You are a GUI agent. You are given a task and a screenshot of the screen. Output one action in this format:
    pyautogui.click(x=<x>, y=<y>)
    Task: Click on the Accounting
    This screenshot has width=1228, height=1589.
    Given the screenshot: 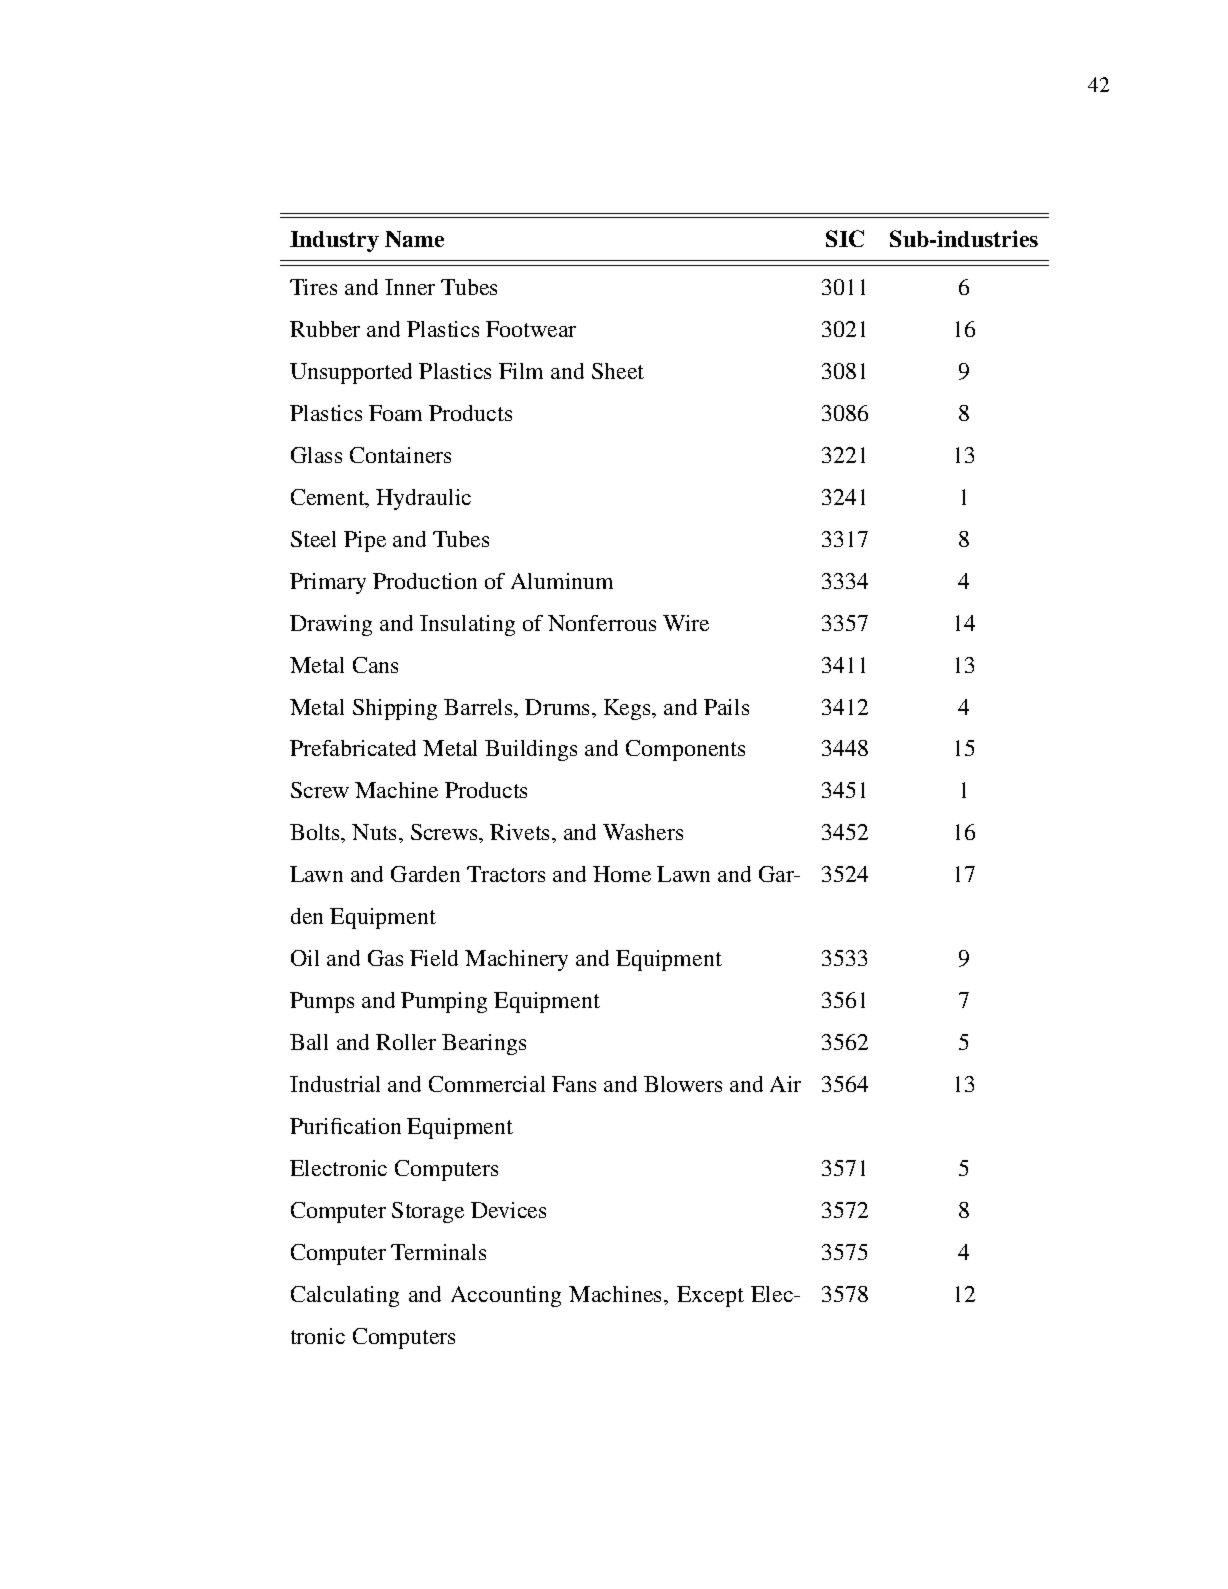 What is the action you would take?
    pyautogui.click(x=506, y=1296)
